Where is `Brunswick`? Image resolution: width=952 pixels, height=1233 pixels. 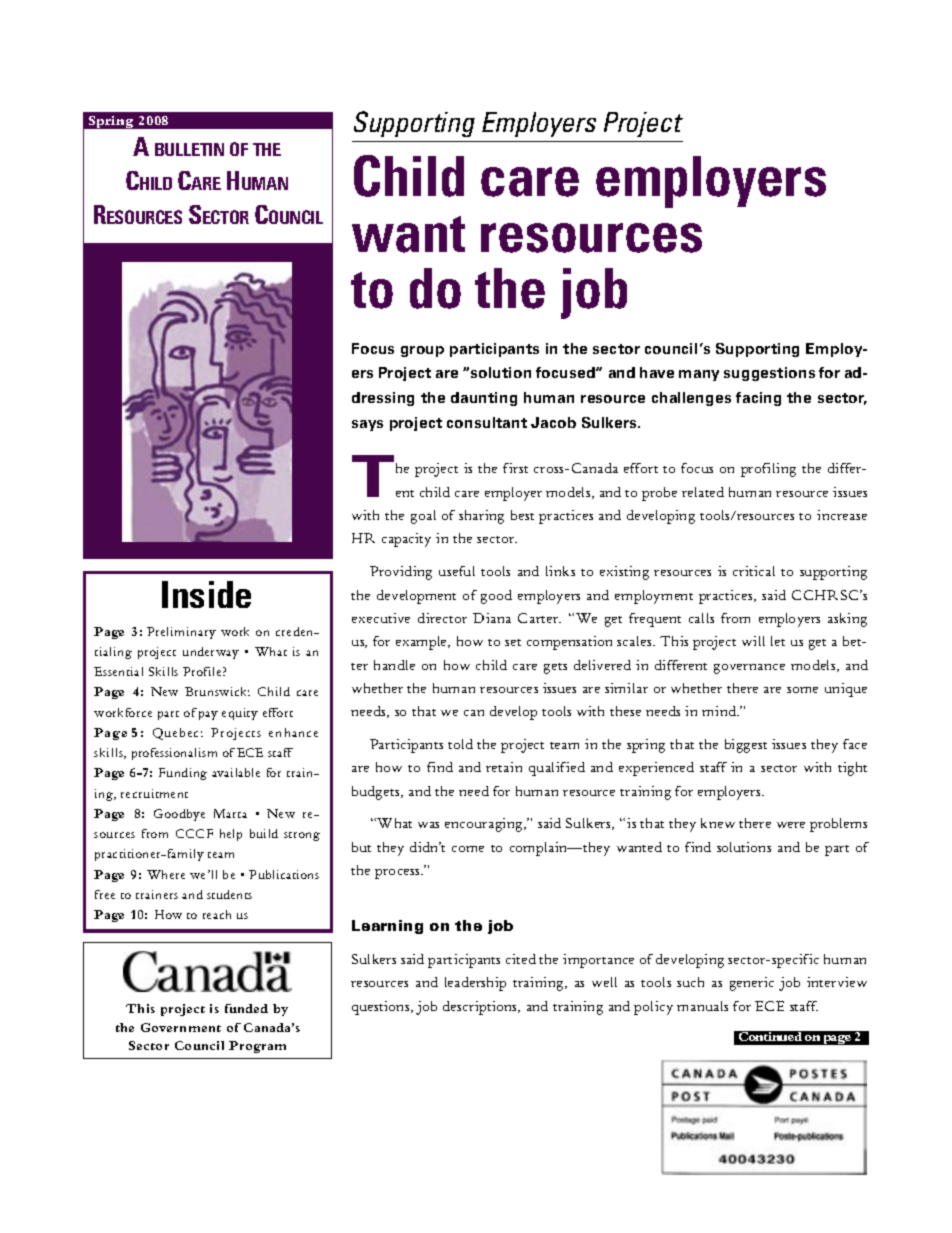
Brunswick is located at coordinates (217, 691).
